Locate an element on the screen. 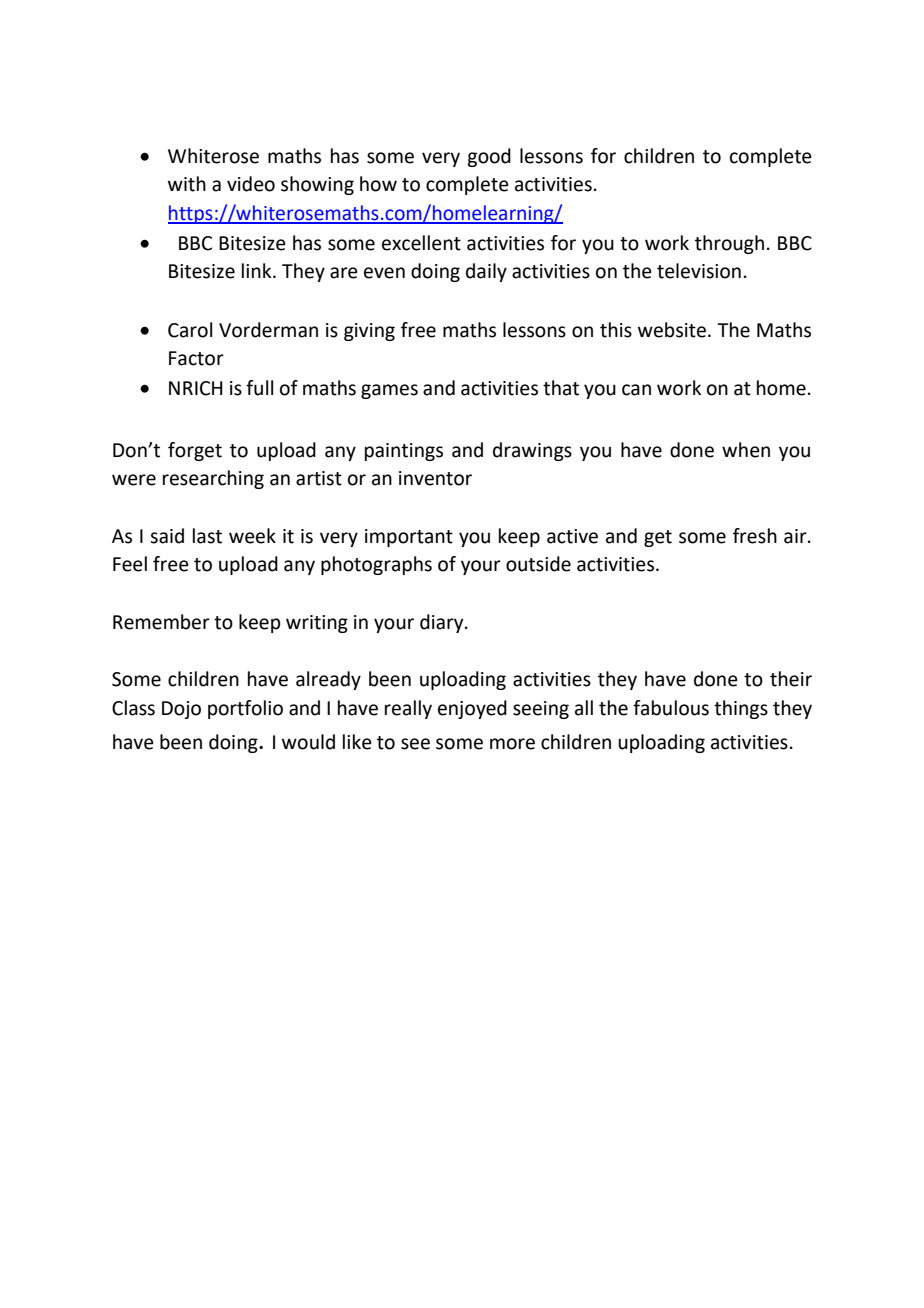 The height and width of the screenshot is (1308, 924). when is located at coordinates (746, 450).
